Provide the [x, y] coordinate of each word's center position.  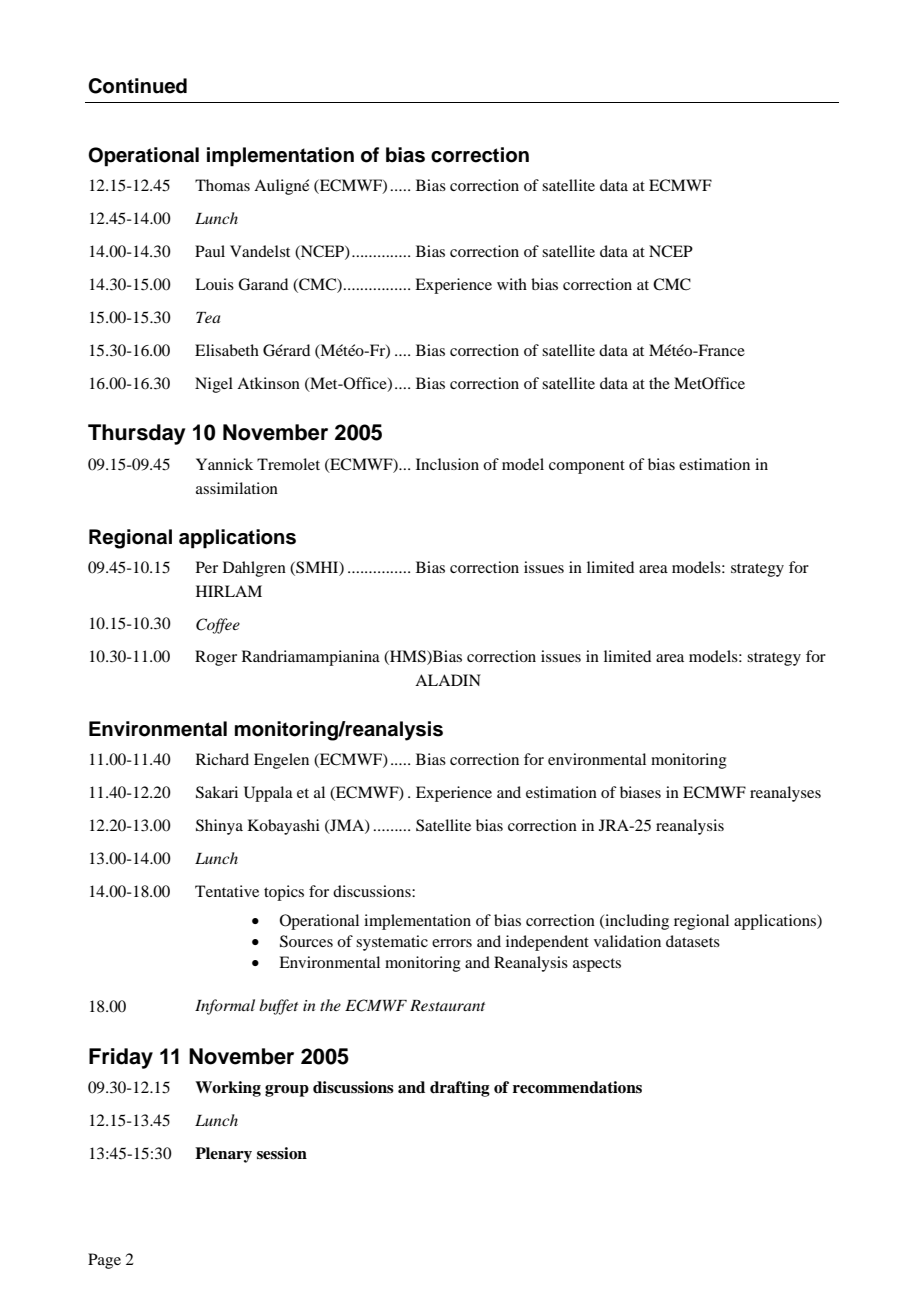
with [512, 284]
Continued [137, 86]
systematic [392, 943]
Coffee [218, 626]
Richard [222, 759]
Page [104, 1261]
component [587, 467]
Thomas [222, 185]
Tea [208, 317]
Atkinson [268, 383]
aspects [597, 965]
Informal [225, 1007]
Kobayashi [284, 827]
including [636, 922]
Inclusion [447, 464]
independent [547, 943]
